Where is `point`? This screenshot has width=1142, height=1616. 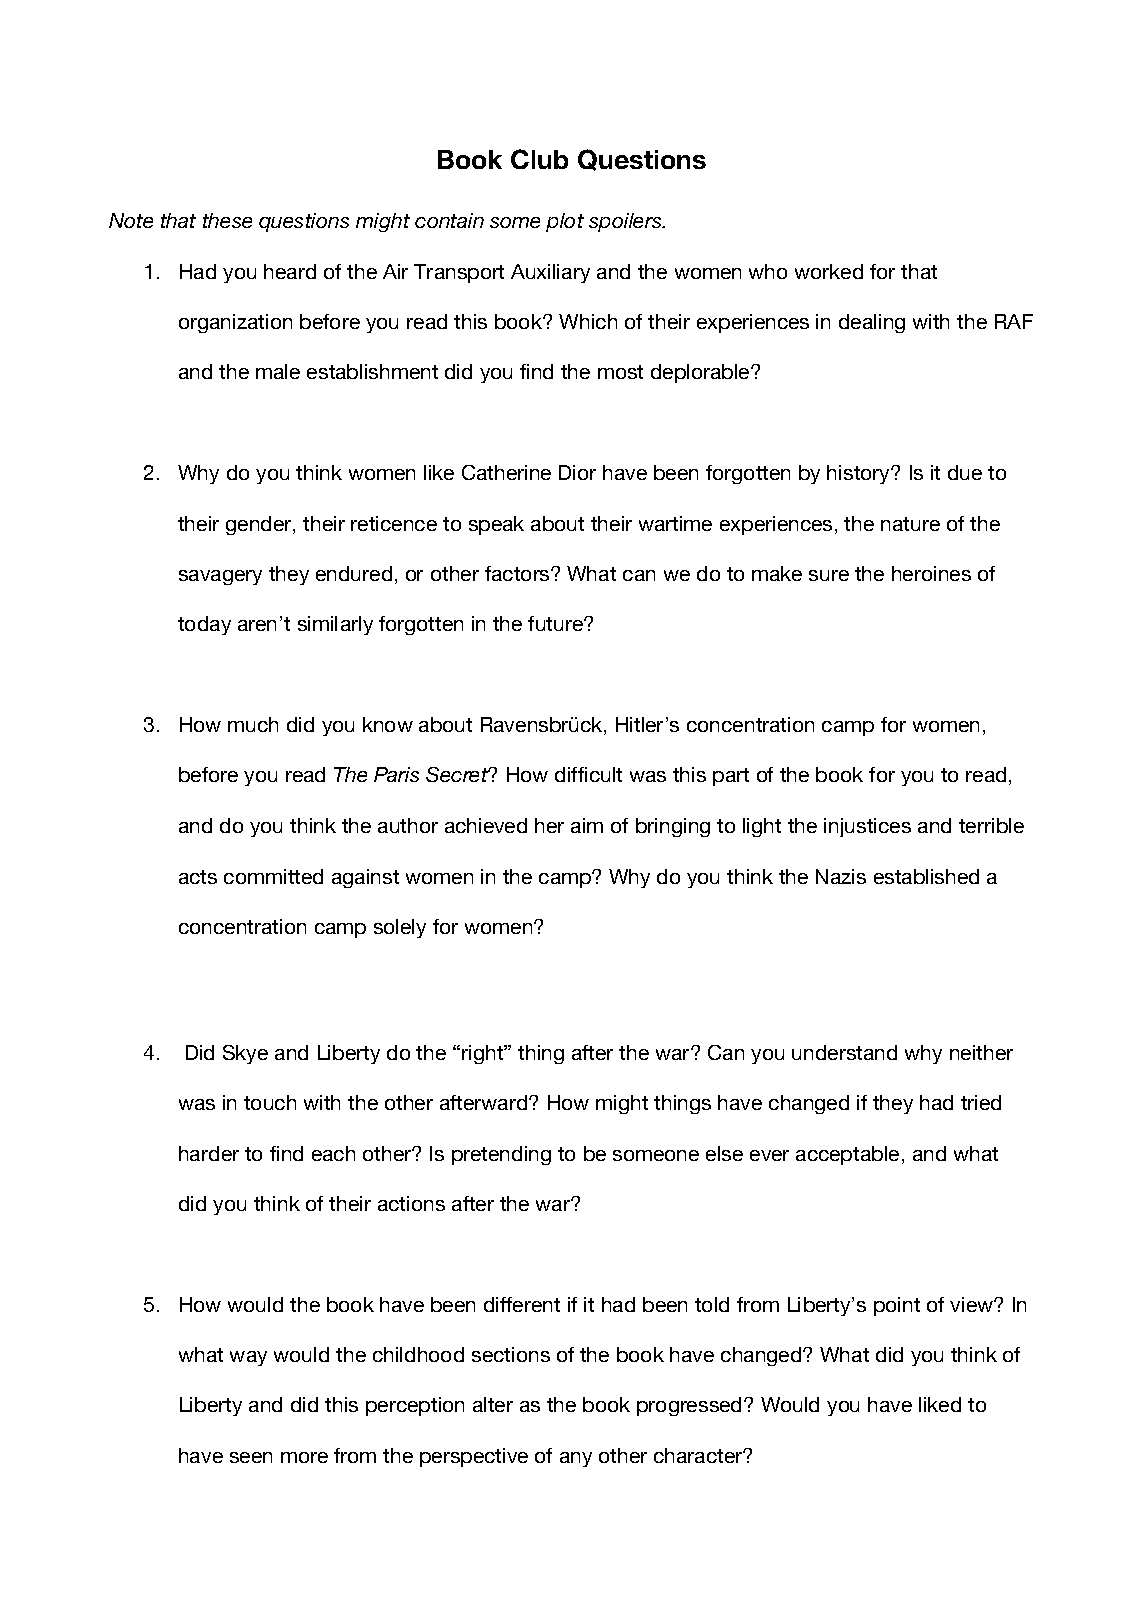
point is located at coordinates (897, 1306).
